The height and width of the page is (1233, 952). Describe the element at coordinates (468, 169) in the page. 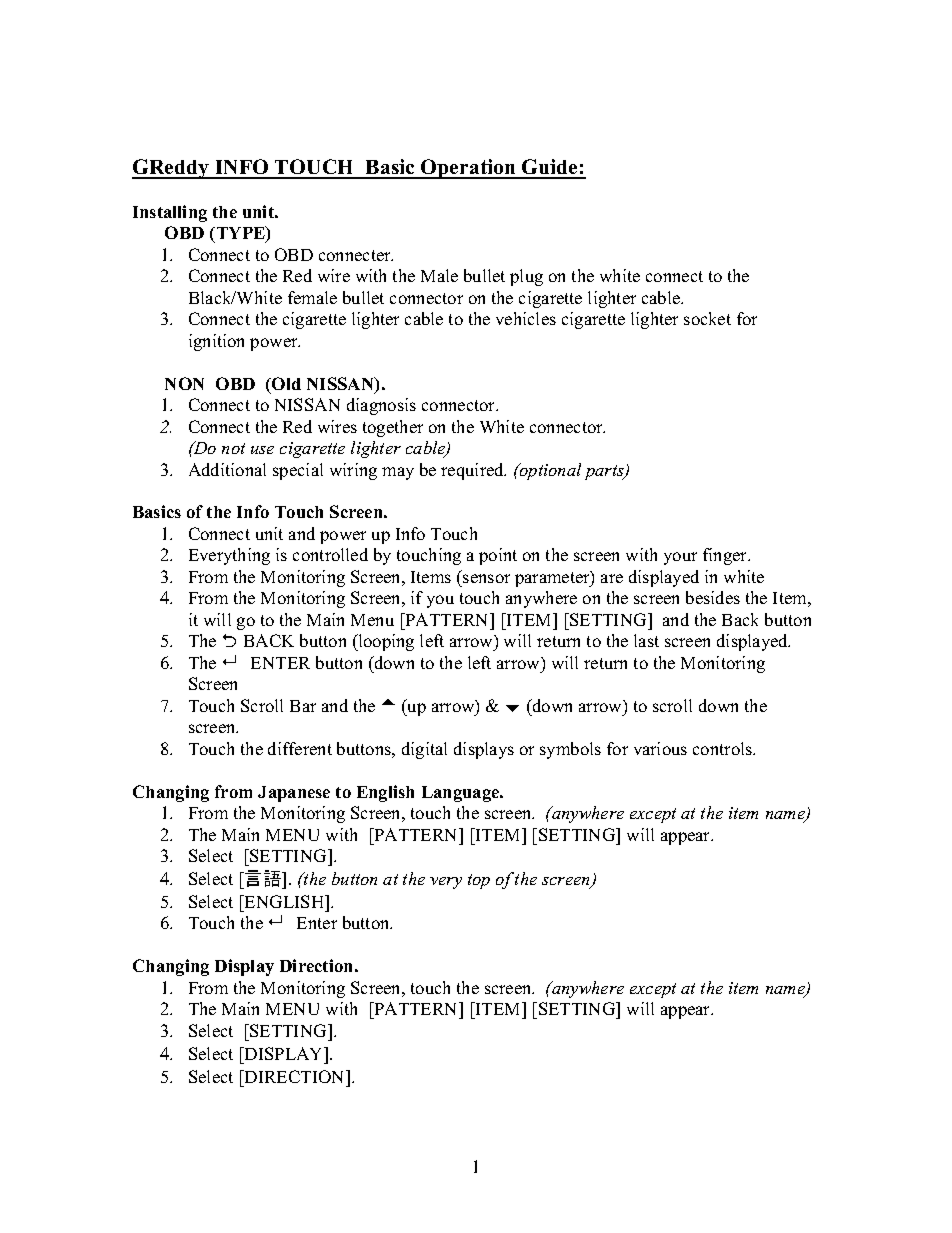

I see `Operation` at that location.
